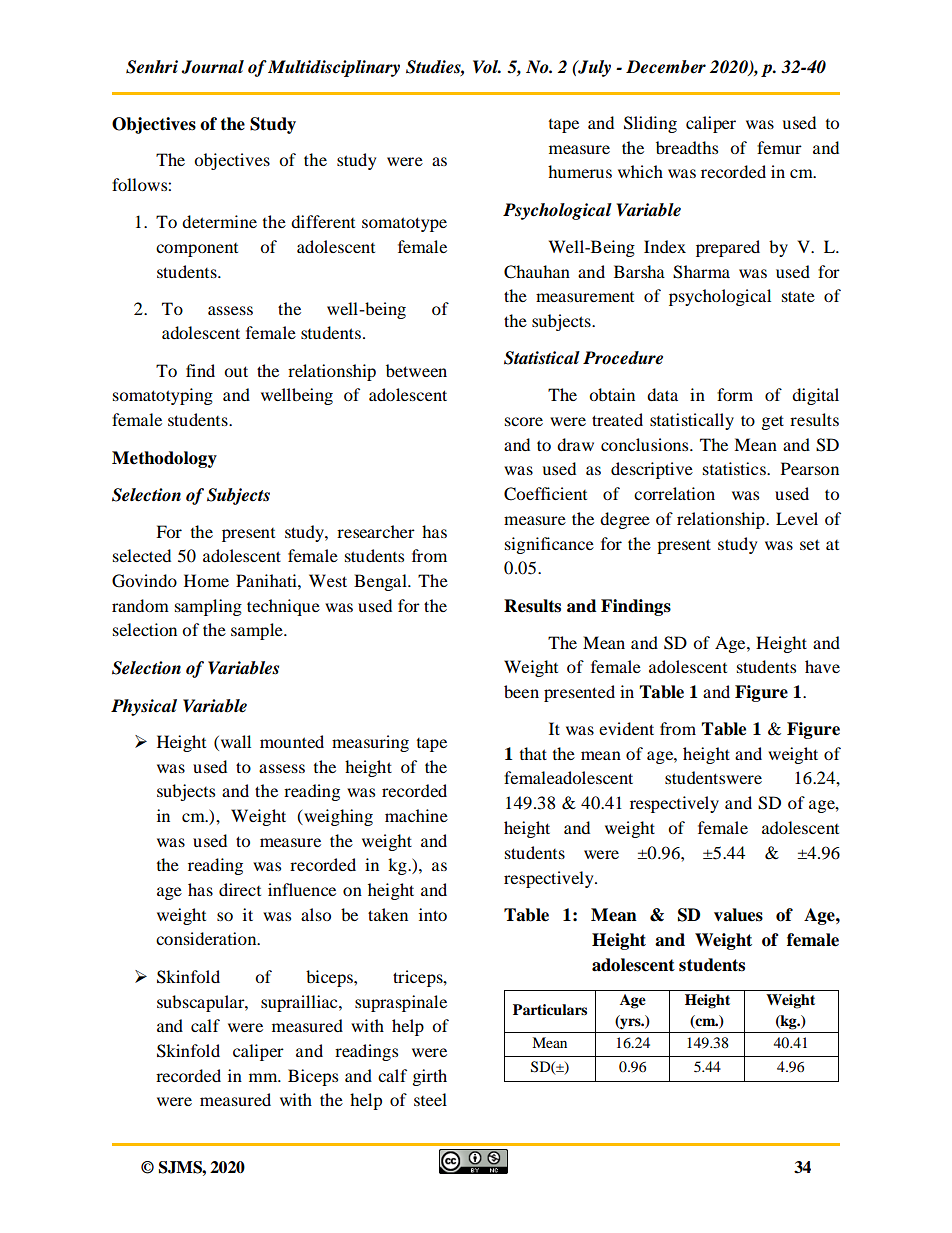 The image size is (952, 1233). I want to click on Journal, so click(212, 67).
